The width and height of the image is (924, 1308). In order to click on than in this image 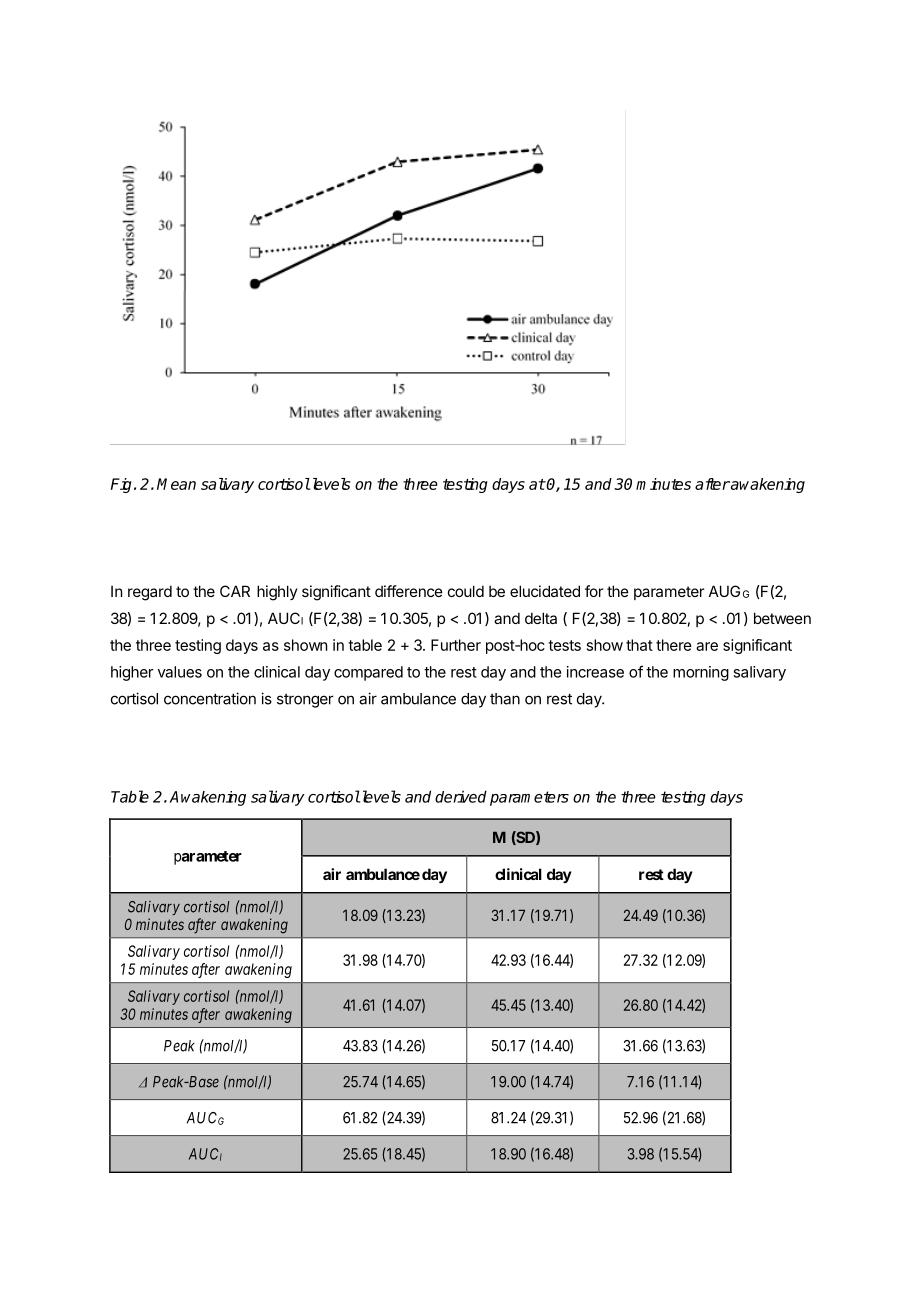, I will do `click(505, 699)`.
